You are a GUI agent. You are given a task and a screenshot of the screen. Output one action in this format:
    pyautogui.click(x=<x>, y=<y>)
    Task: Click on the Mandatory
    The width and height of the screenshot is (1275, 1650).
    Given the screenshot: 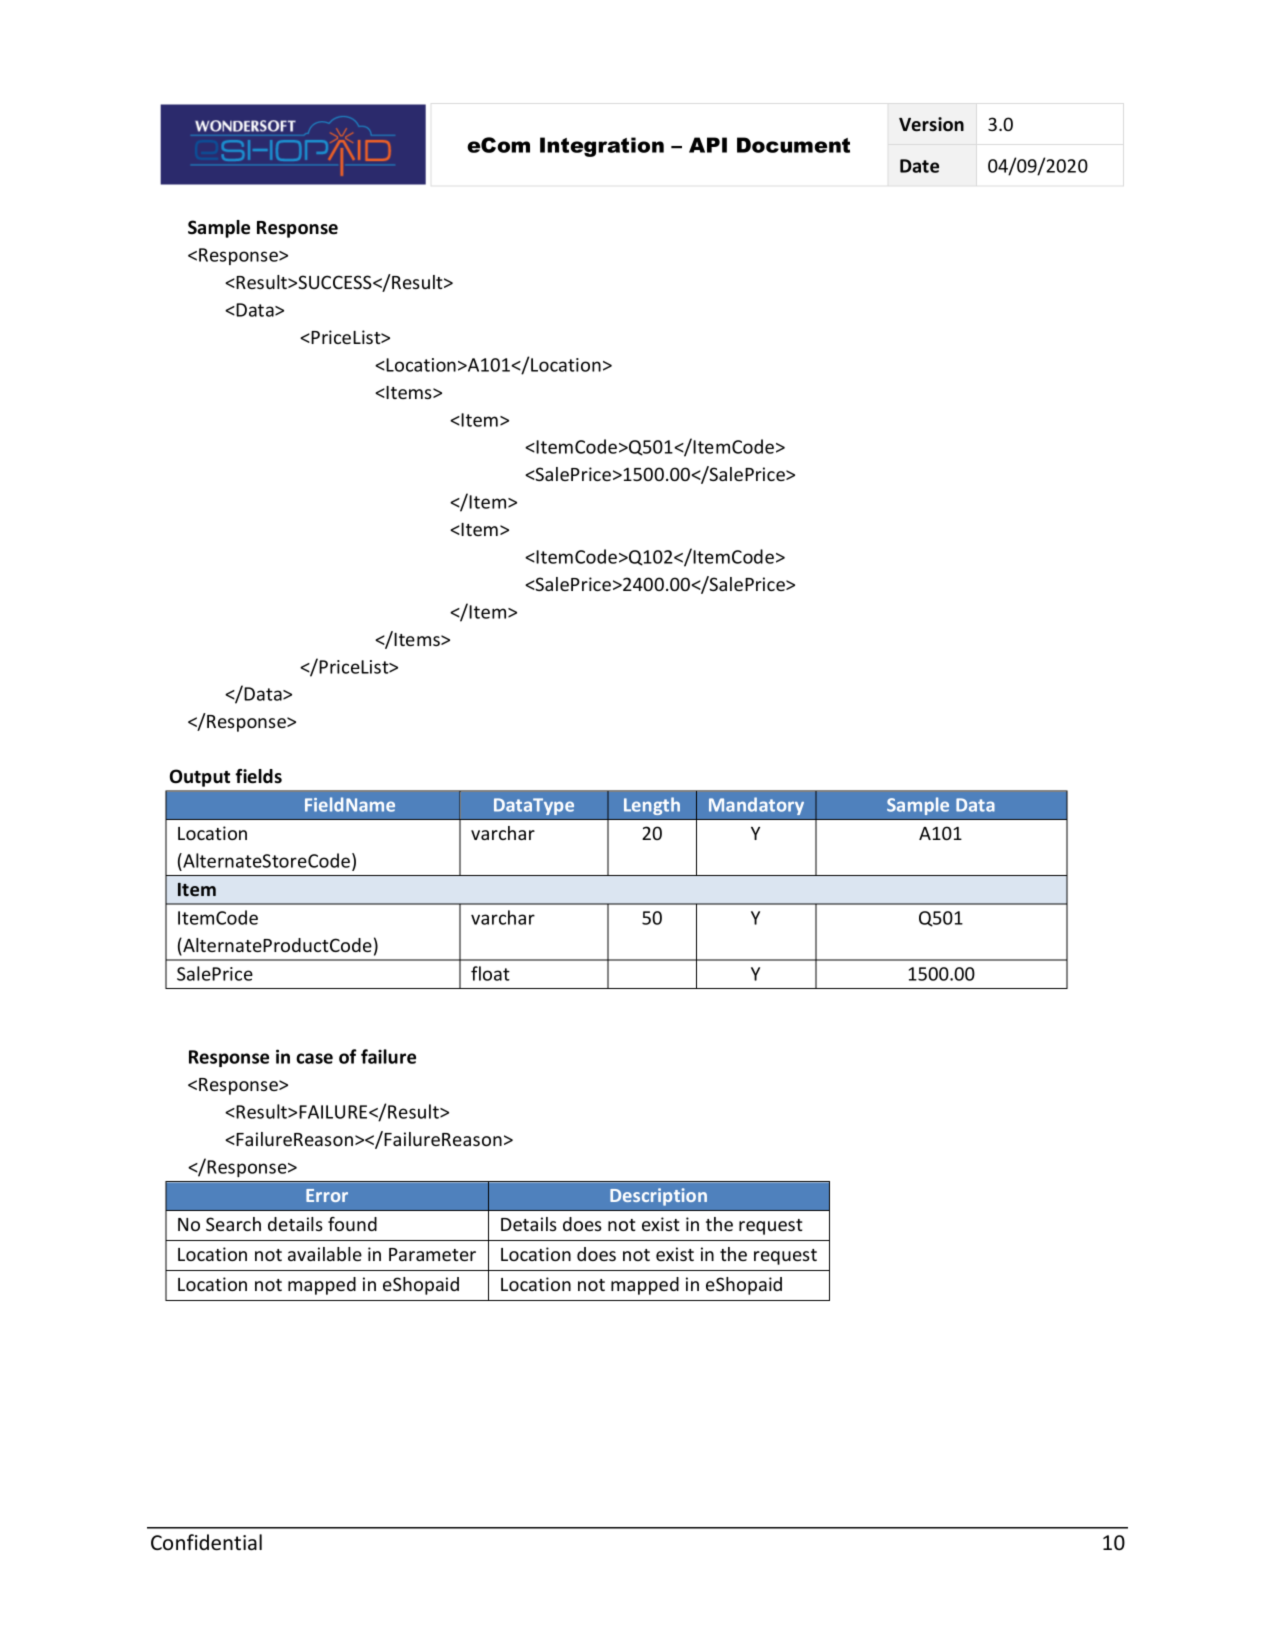 What is the action you would take?
    pyautogui.click(x=756, y=806)
